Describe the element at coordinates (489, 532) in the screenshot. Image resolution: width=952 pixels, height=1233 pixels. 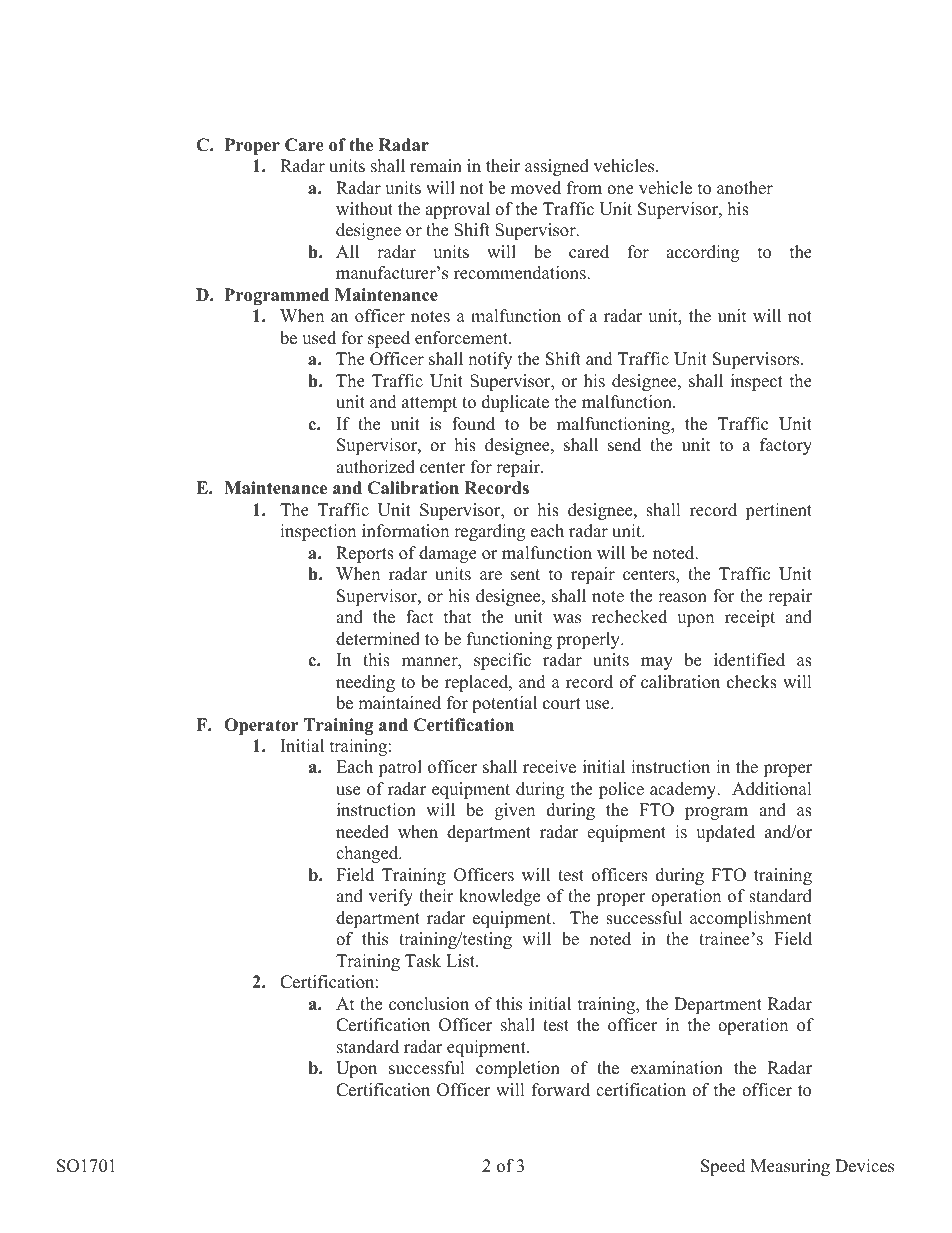
I see `regarding` at that location.
